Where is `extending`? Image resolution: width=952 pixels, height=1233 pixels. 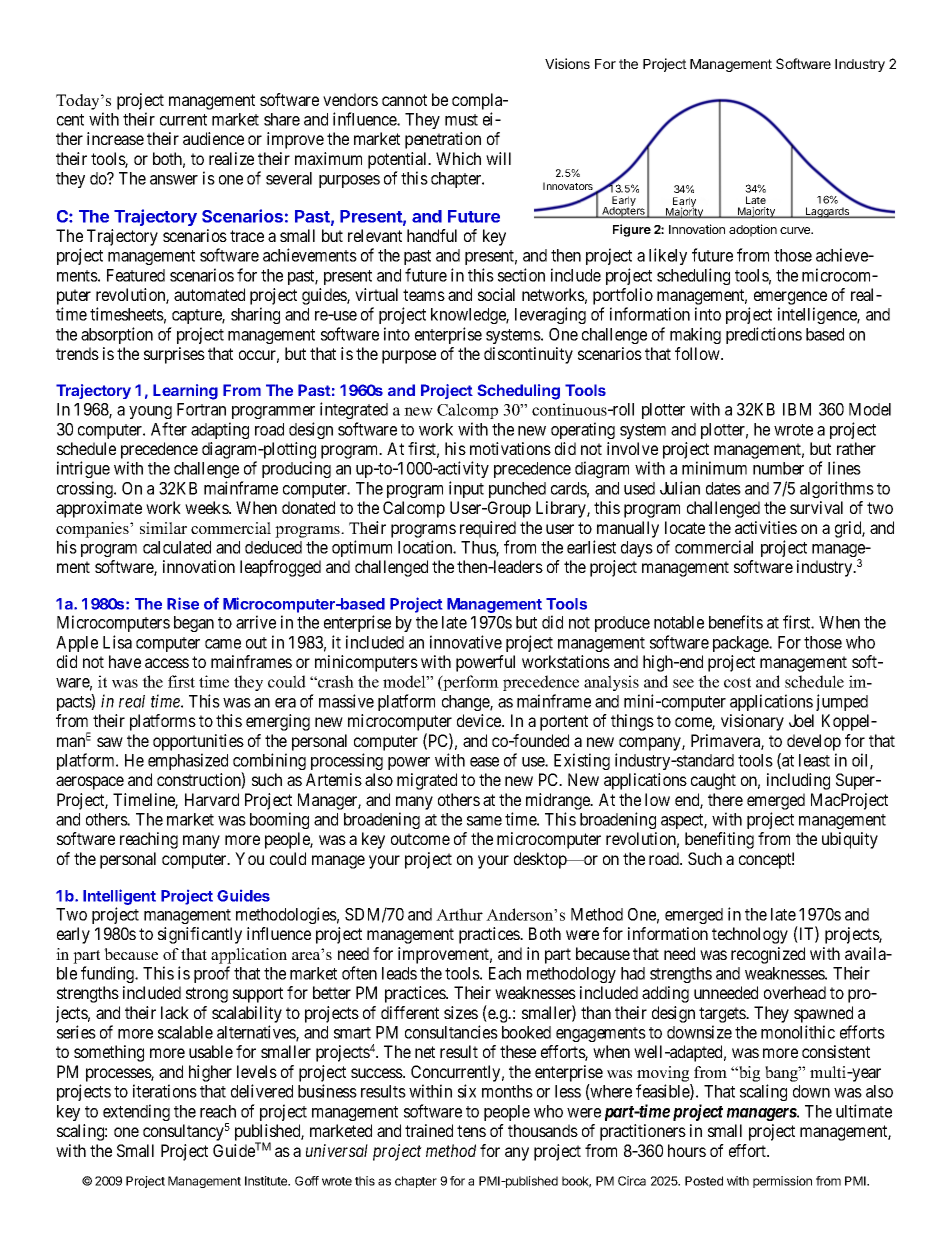
extending is located at coordinates (136, 1112).
